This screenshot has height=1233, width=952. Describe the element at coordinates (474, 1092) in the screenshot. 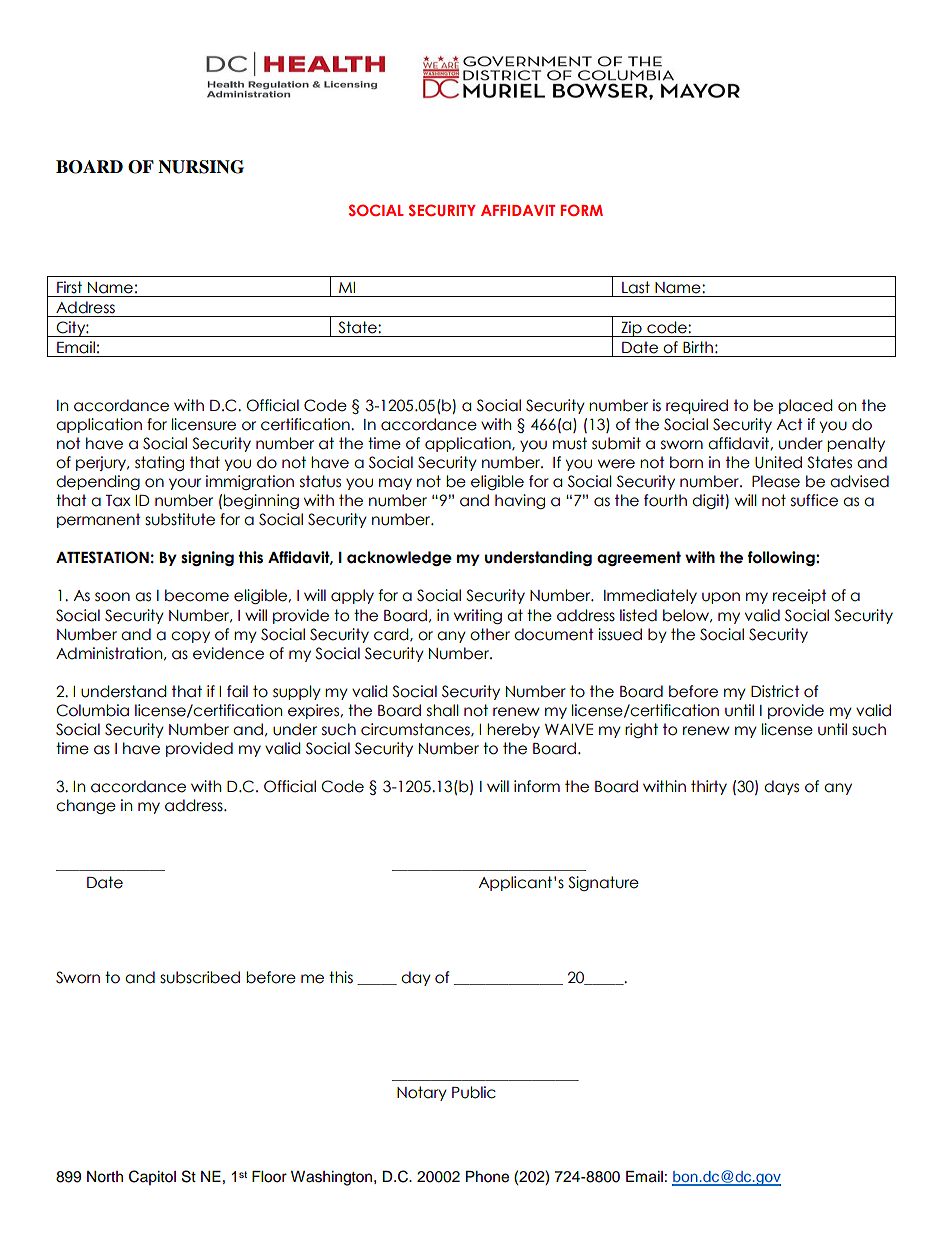

I see `Public` at that location.
